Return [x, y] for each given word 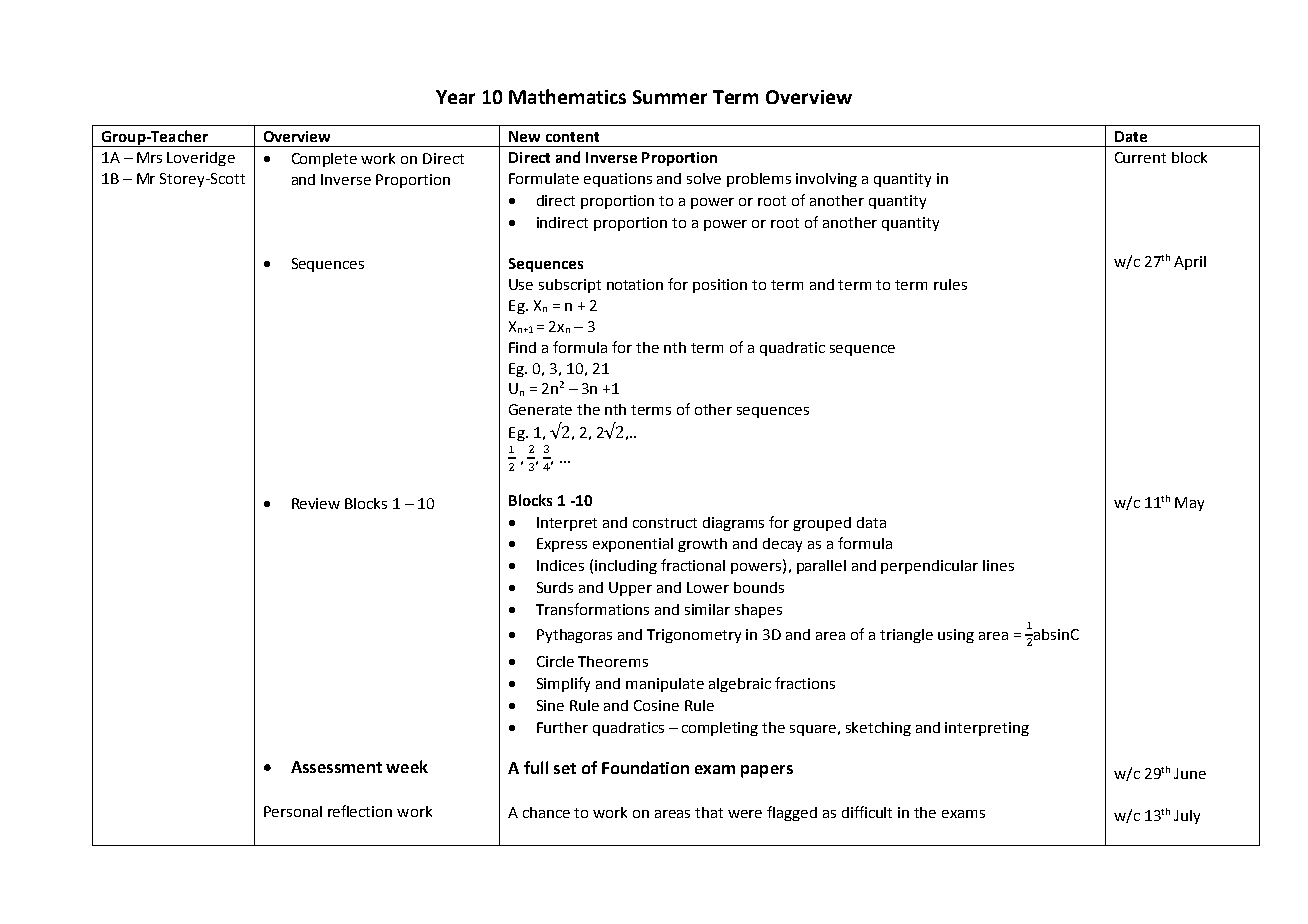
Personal [293, 811]
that [709, 812]
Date [1131, 136]
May [1189, 504]
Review [316, 503]
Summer [670, 97]
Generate [540, 409]
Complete [324, 160]
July [1187, 817]
